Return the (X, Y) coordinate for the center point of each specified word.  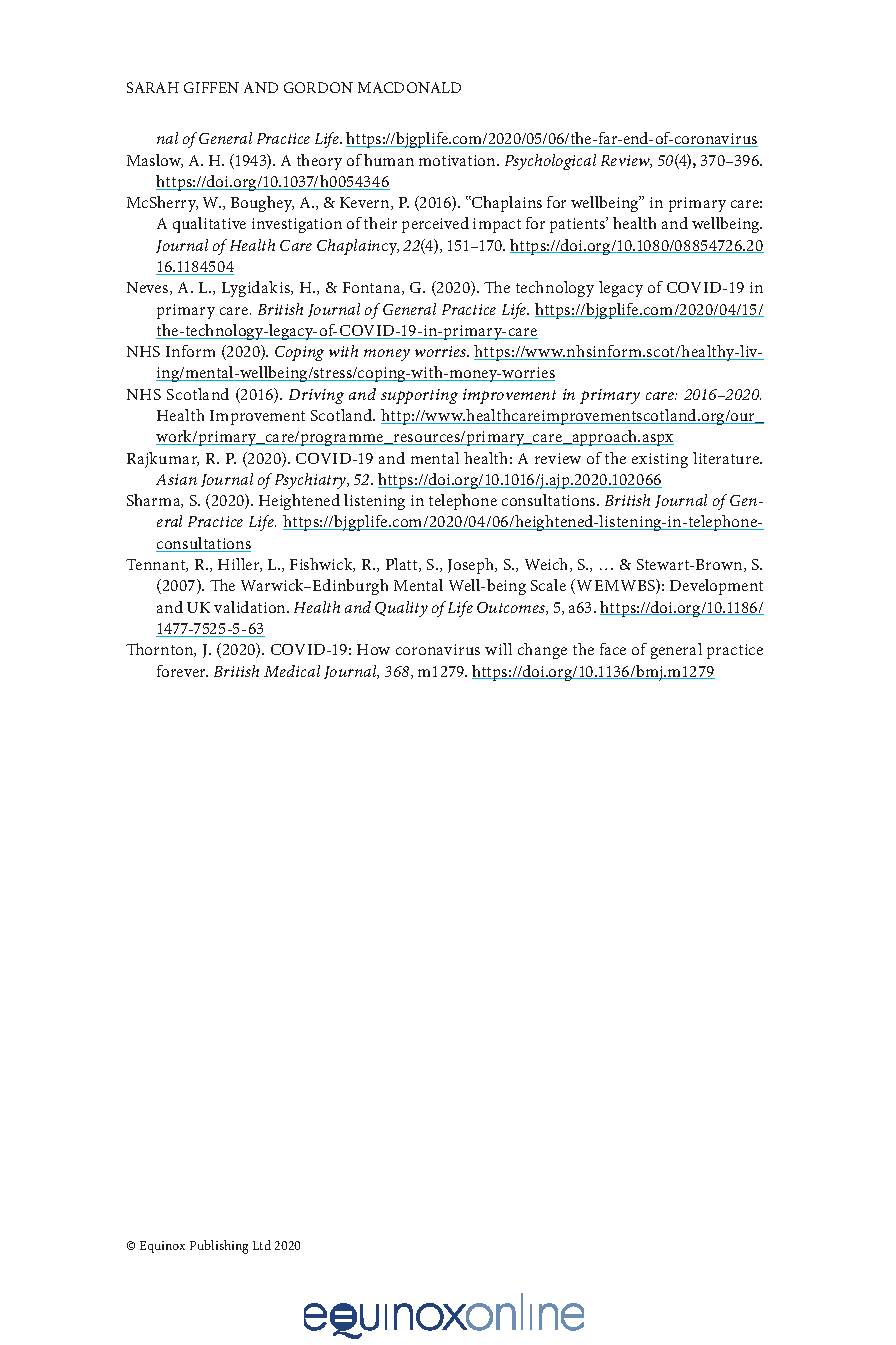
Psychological (550, 162)
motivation (458, 160)
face (613, 649)
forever (182, 671)
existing (660, 460)
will (498, 649)
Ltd (262, 1245)
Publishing (219, 1247)
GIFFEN (211, 87)
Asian (176, 479)
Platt (403, 565)
